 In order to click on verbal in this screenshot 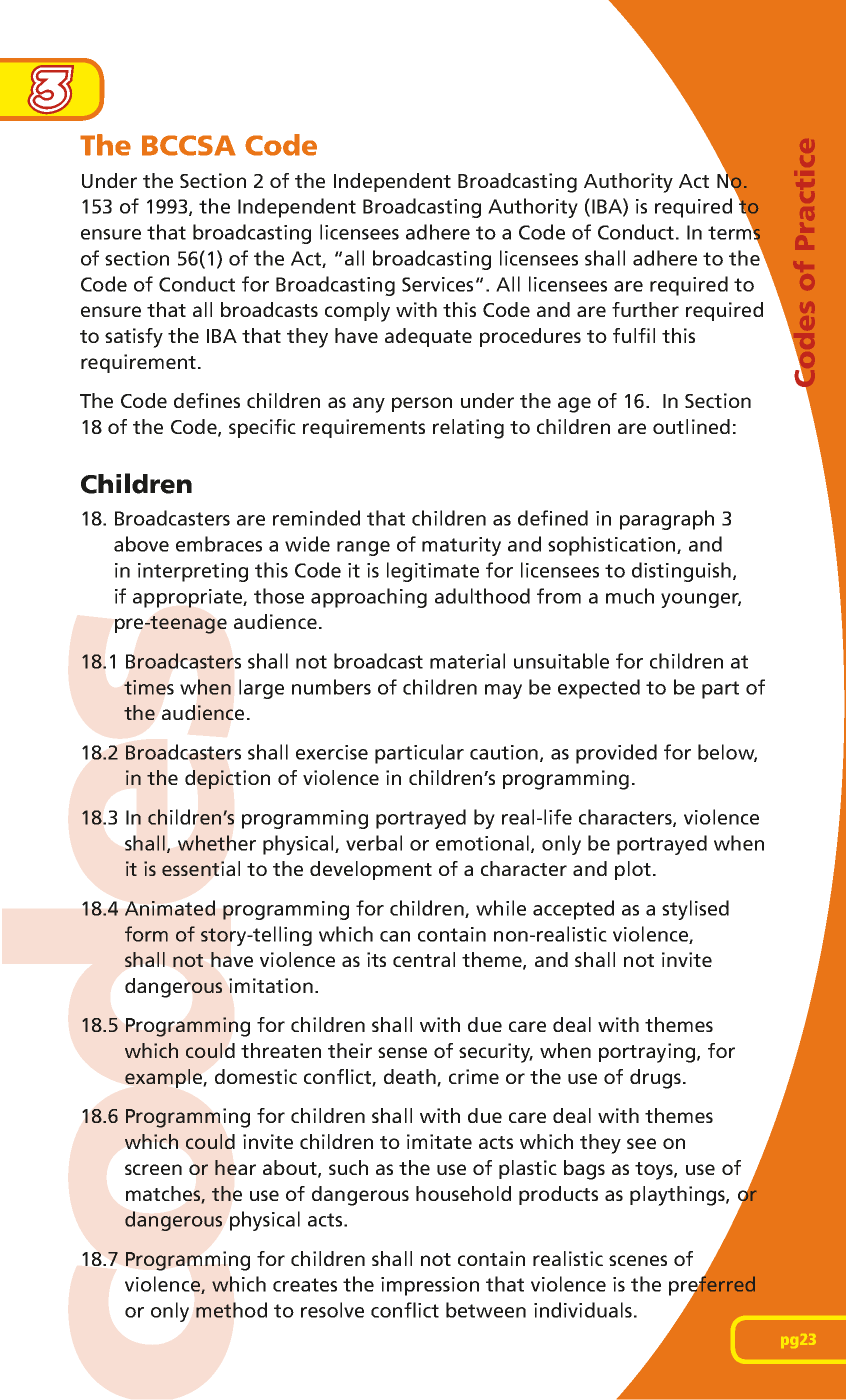, I will do `click(374, 843)`.
